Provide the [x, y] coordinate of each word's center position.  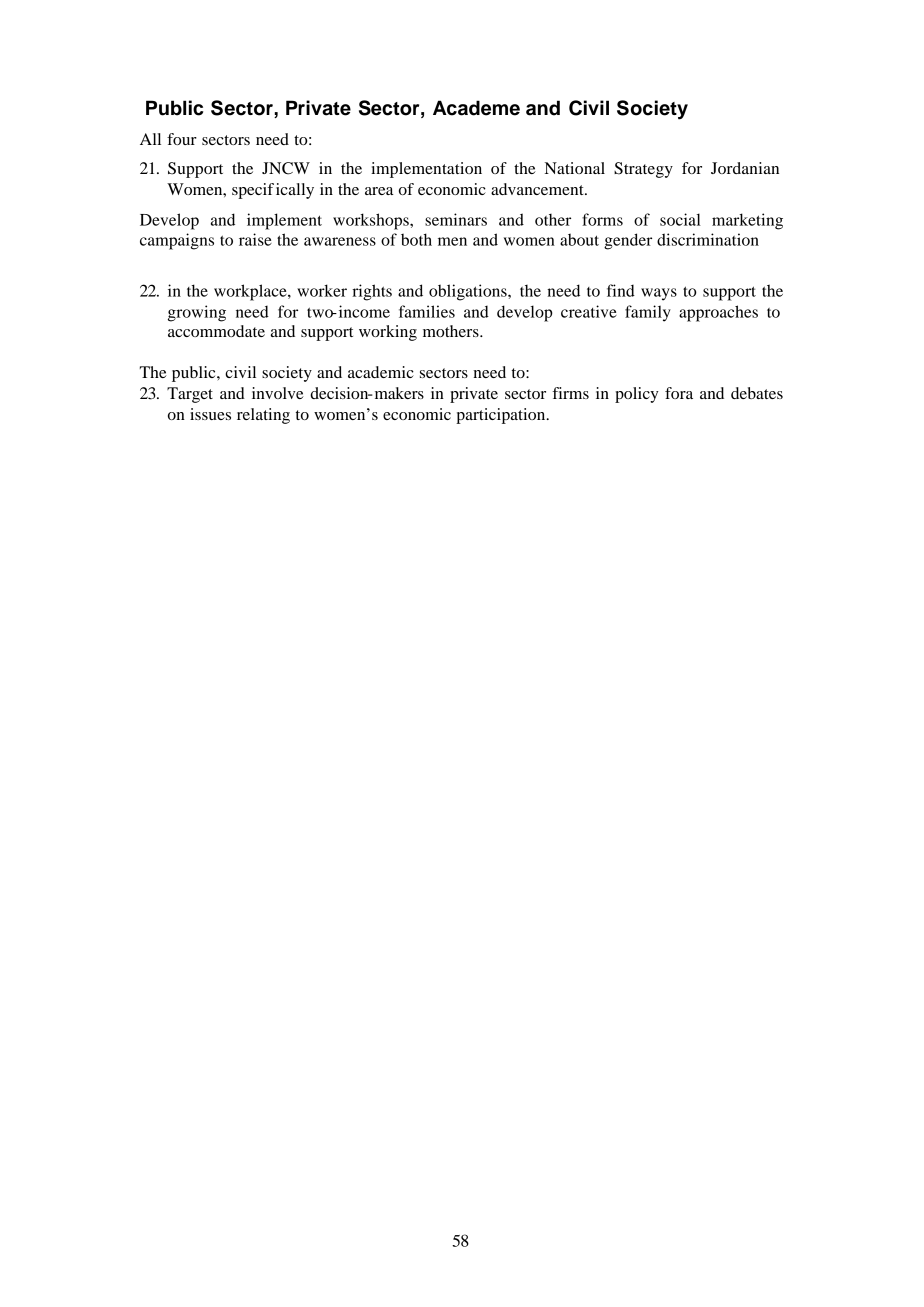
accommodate [216, 331]
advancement [538, 189]
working [388, 333]
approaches [718, 313]
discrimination [708, 239]
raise [255, 239]
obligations [469, 292]
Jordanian [745, 168]
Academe [476, 108]
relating [263, 416]
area [379, 191]
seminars [456, 219]
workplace [251, 292]
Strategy [643, 170]
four [182, 139]
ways [659, 294]
